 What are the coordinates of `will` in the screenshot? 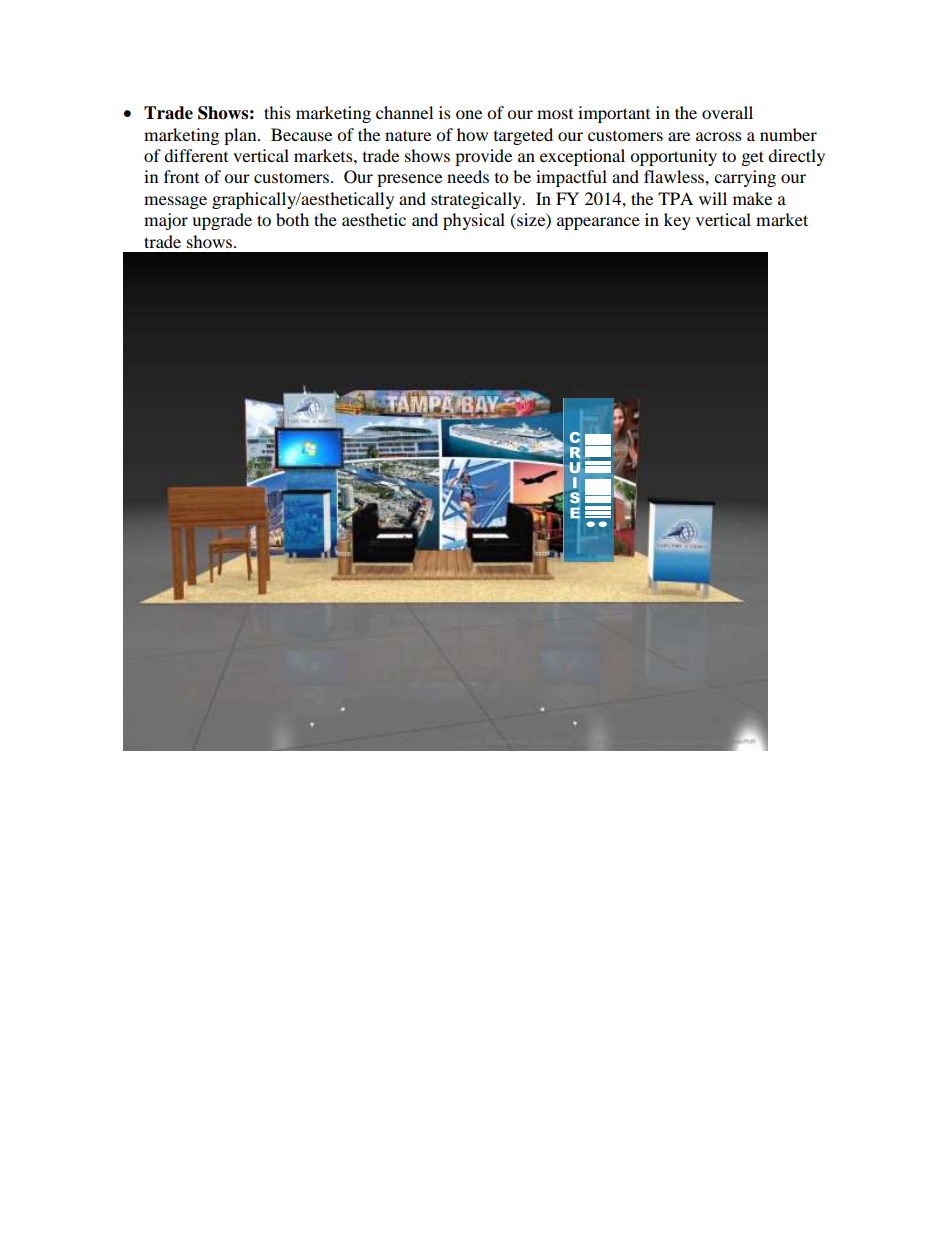 It's located at (713, 198).
